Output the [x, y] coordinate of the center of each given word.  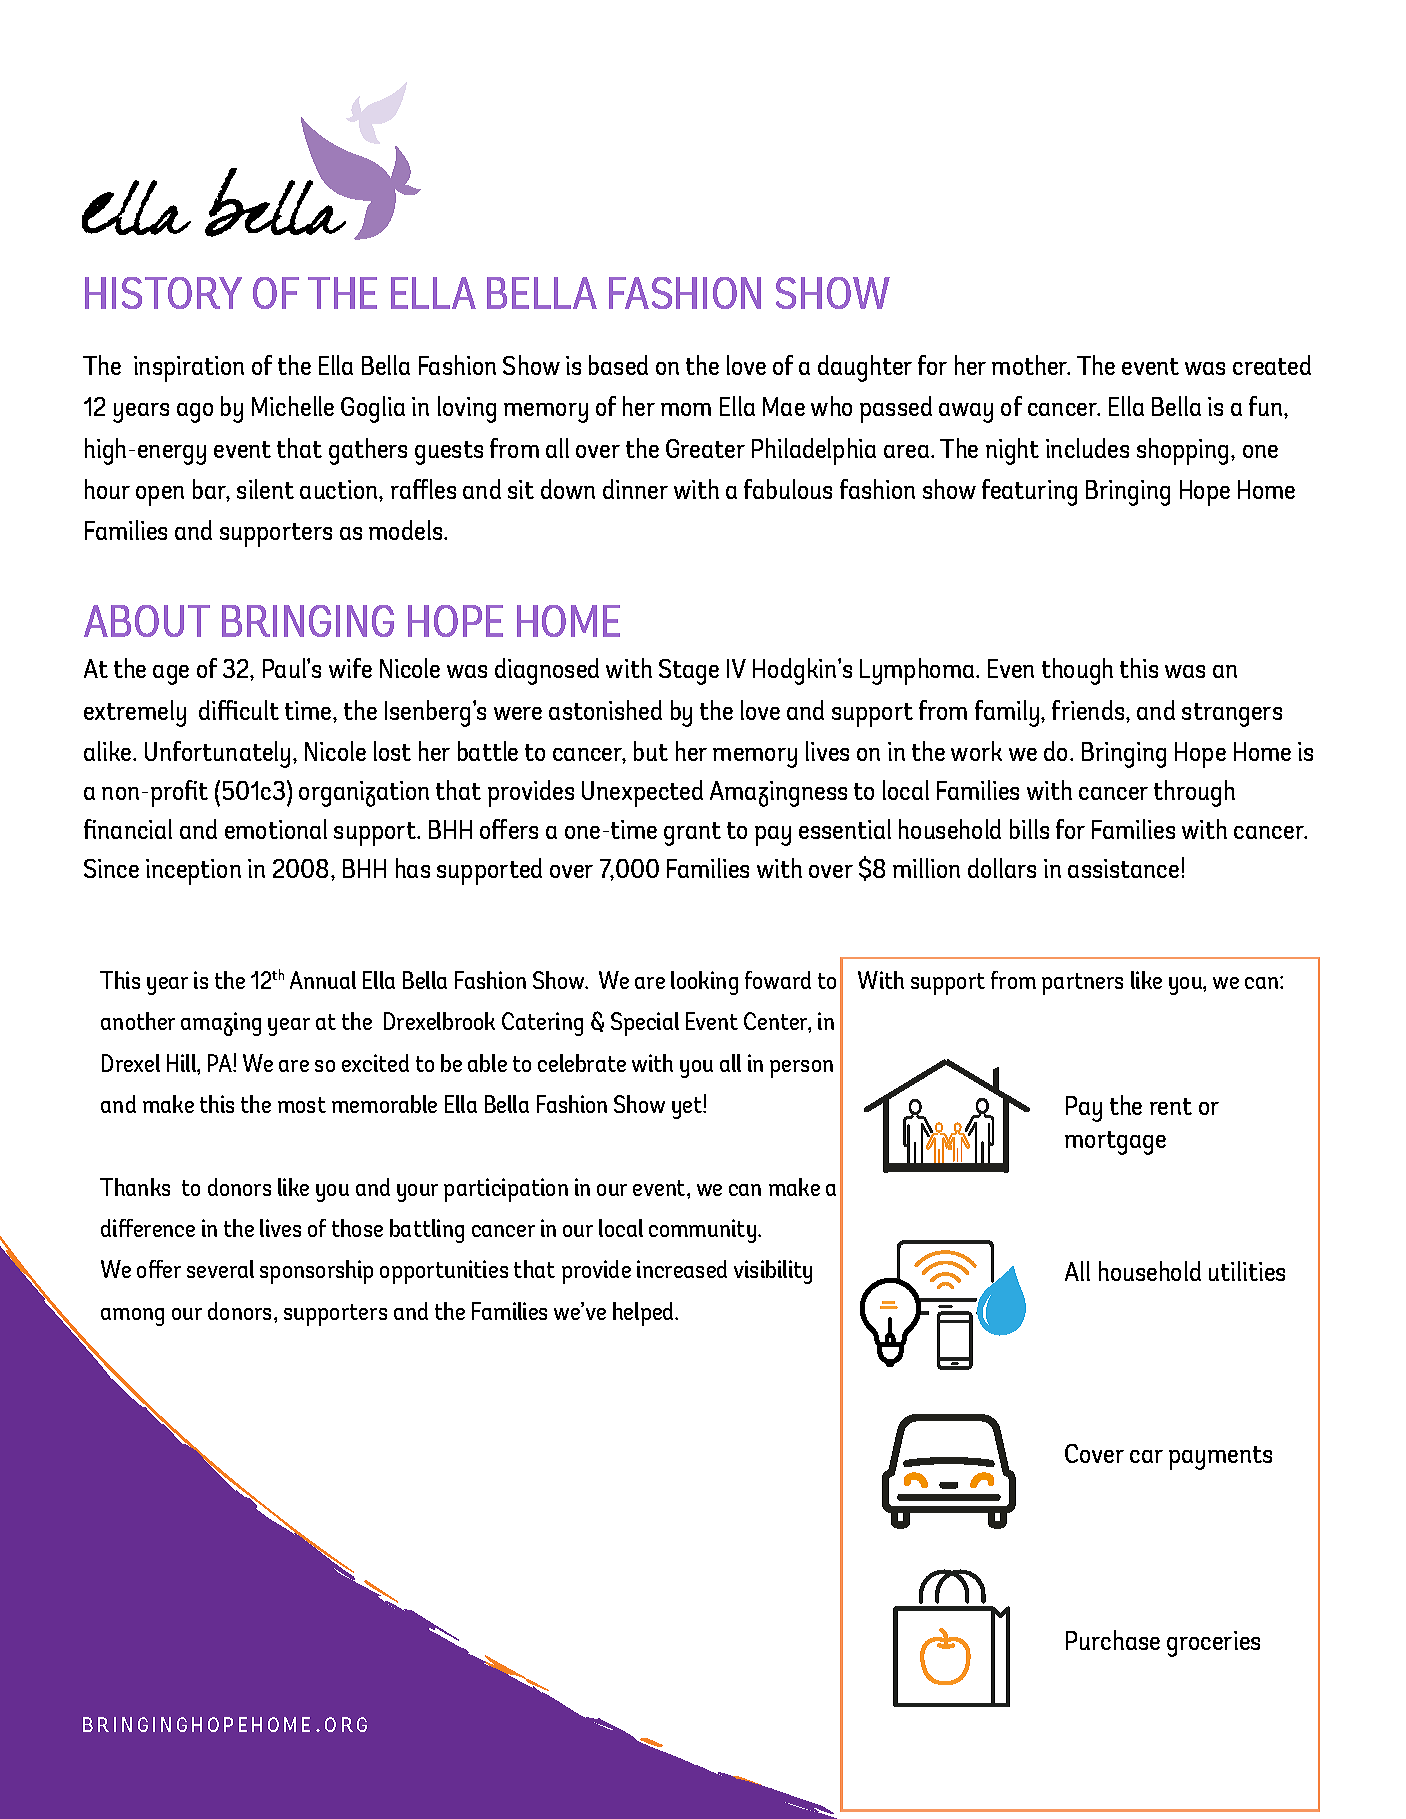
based [618, 365]
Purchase [1113, 1640]
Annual [323, 980]
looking [704, 983]
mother [1031, 365]
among [132, 1317]
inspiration [189, 369]
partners [1082, 984]
